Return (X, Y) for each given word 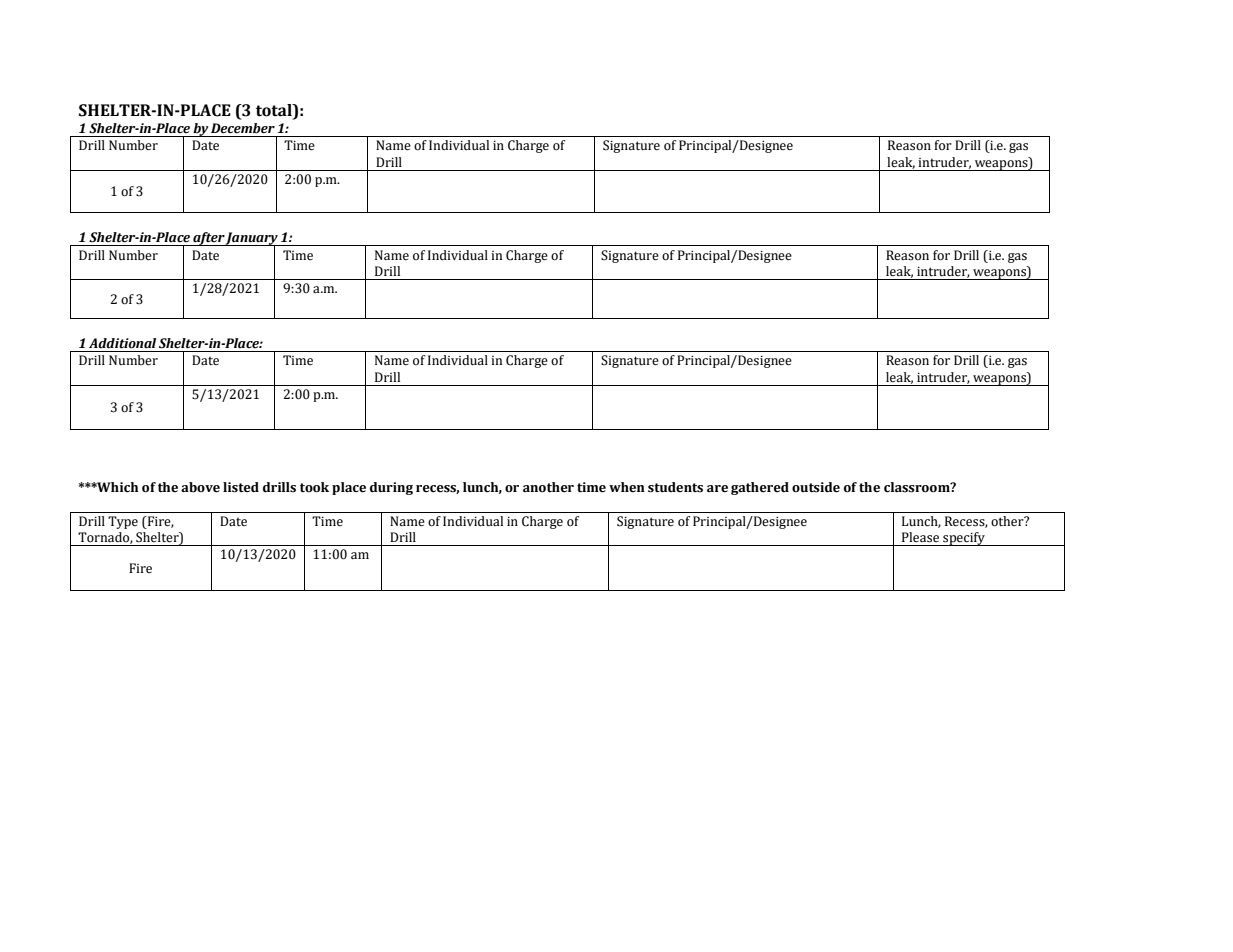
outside (816, 487)
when (627, 487)
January (252, 240)
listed (241, 487)
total (275, 111)
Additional (122, 343)
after (208, 239)
